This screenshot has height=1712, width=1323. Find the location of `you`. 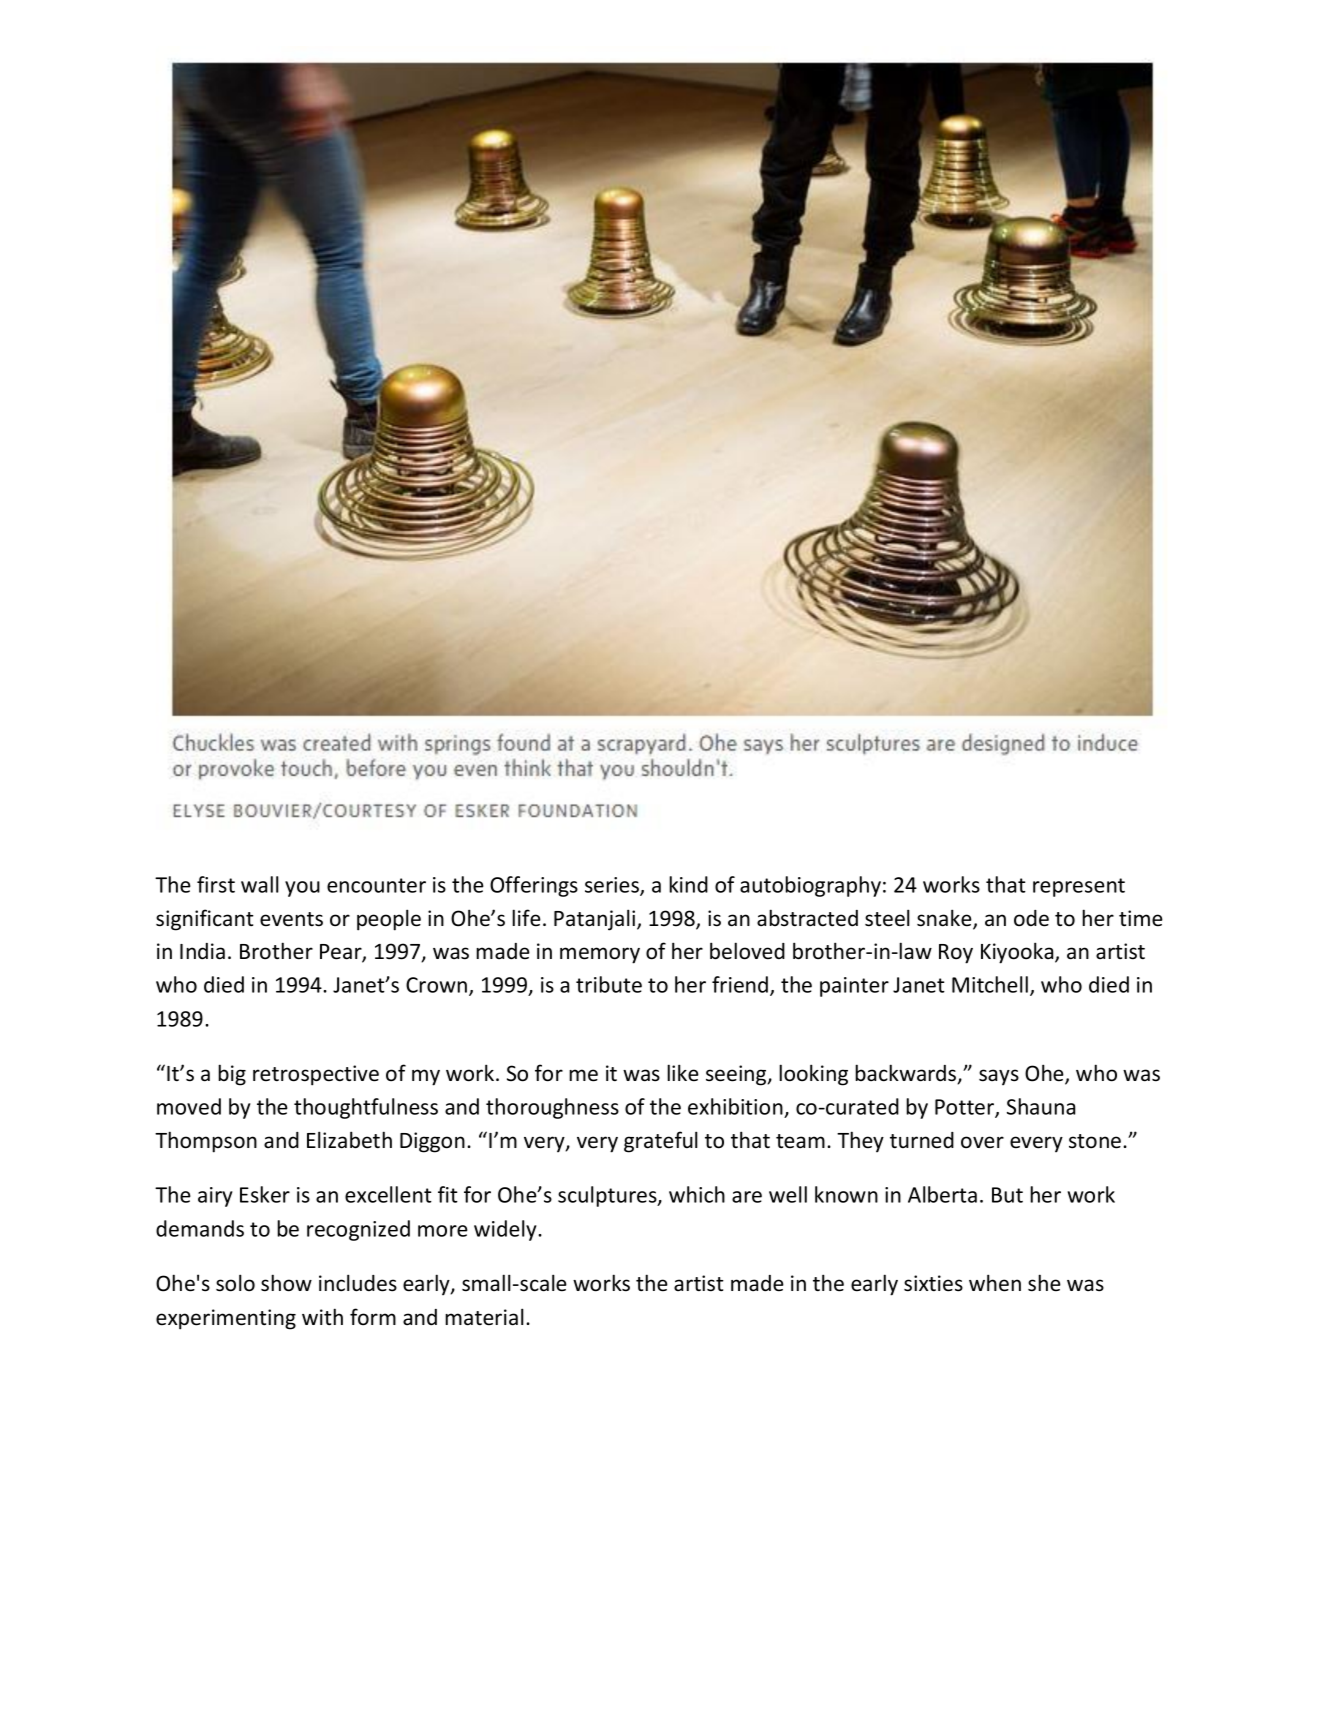

you is located at coordinates (302, 889).
